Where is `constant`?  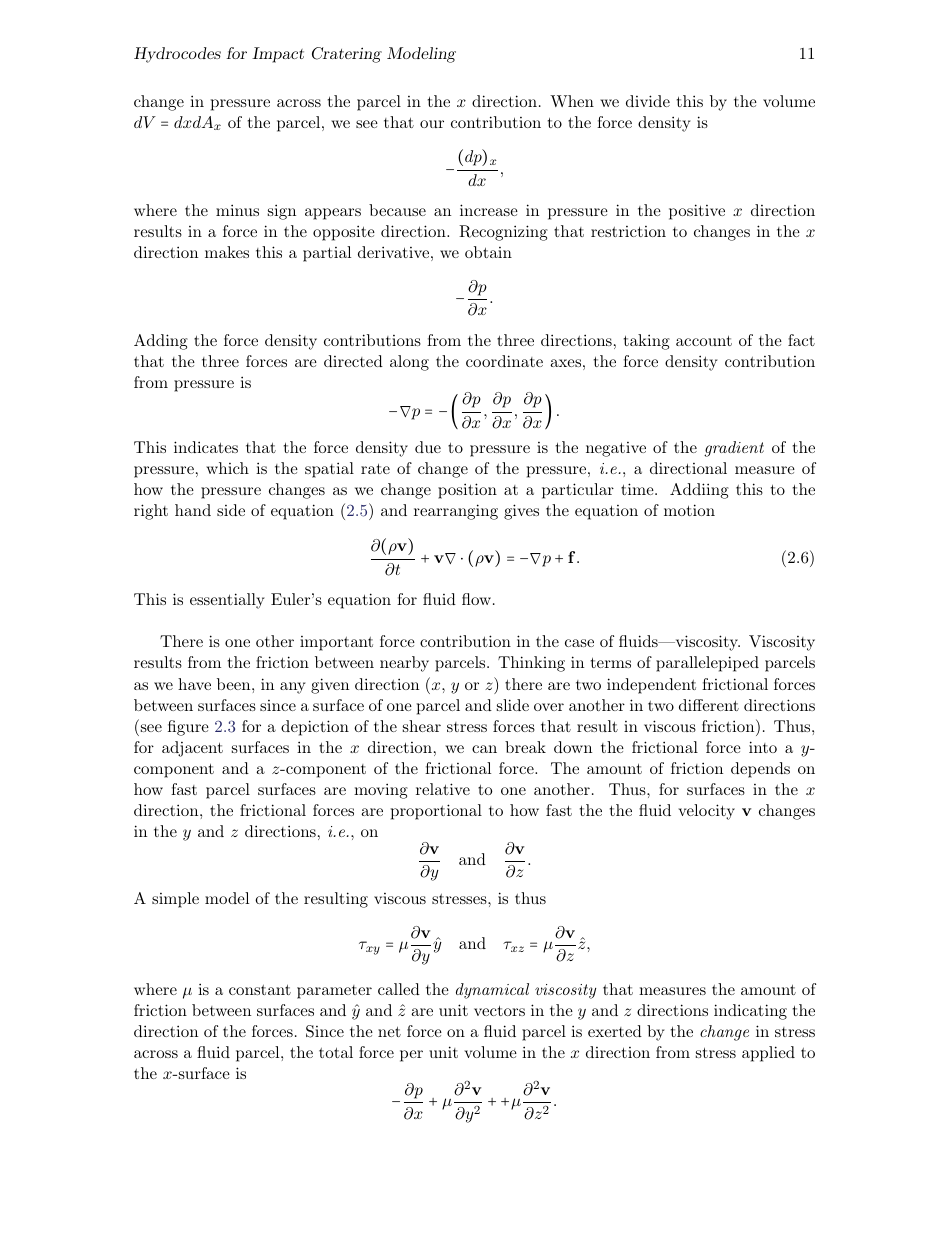 constant is located at coordinates (260, 989).
